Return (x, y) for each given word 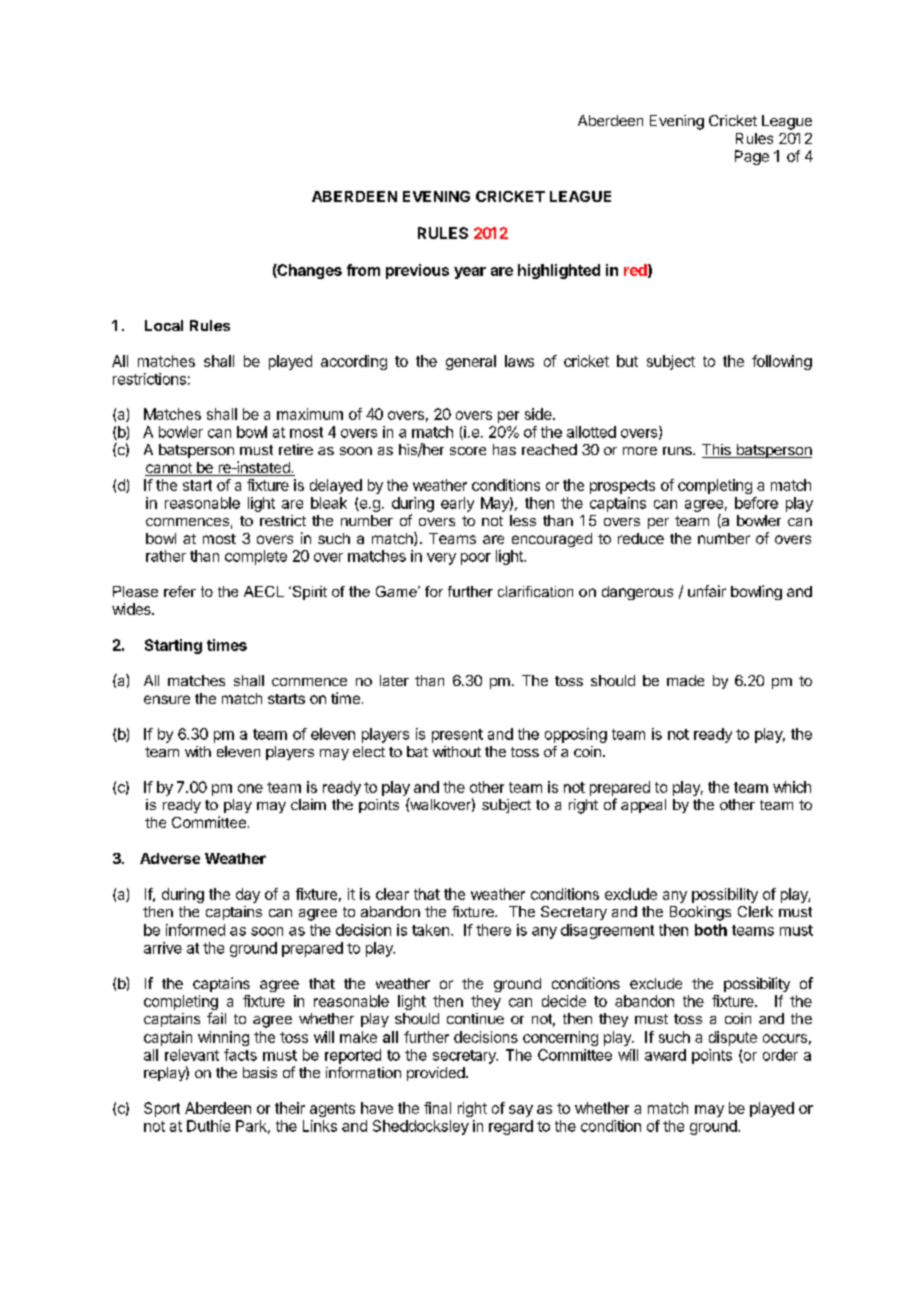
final (437, 1108)
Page (752, 157)
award (665, 1055)
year (470, 273)
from (363, 270)
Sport (162, 1109)
